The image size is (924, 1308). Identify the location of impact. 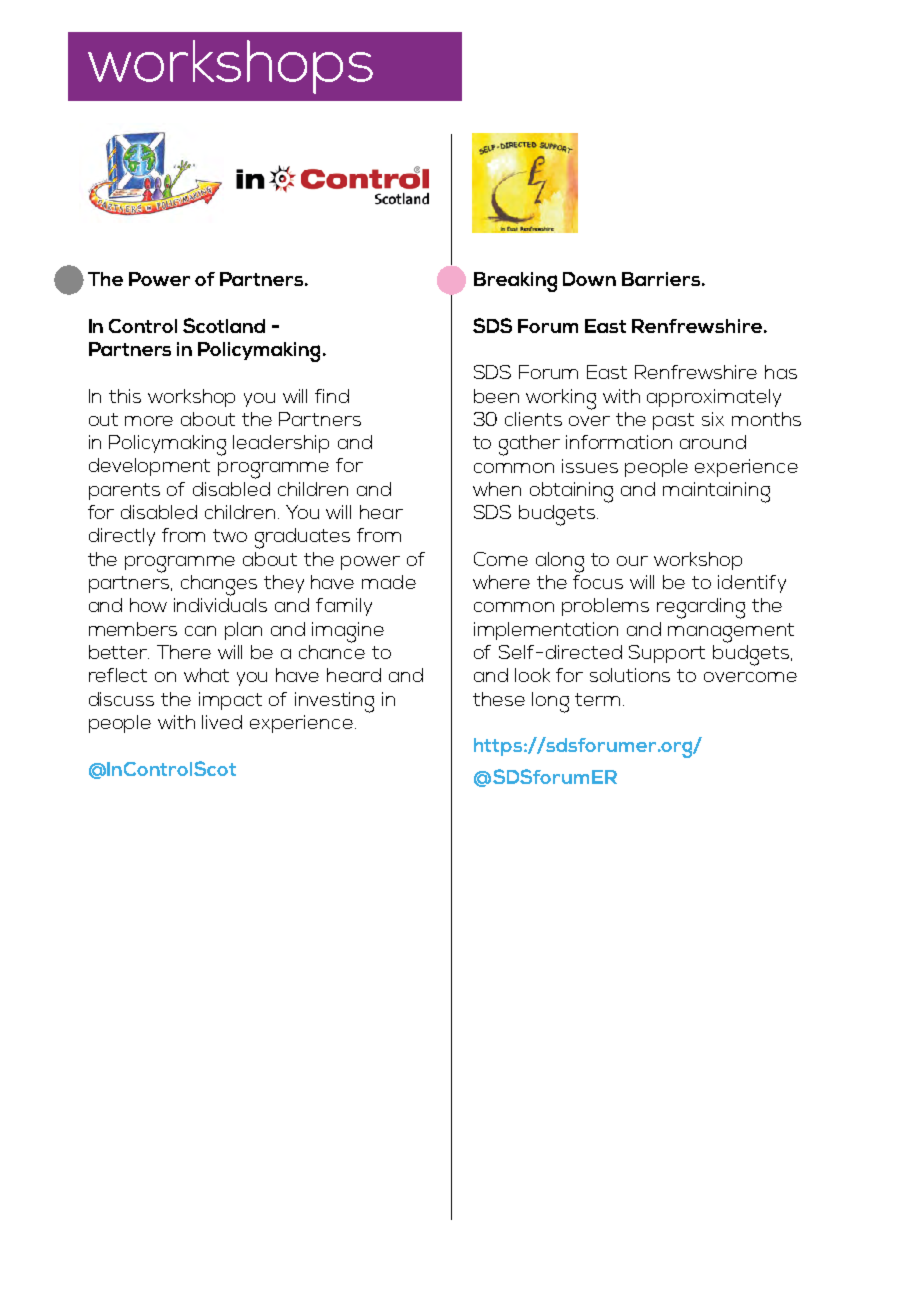
(230, 701).
